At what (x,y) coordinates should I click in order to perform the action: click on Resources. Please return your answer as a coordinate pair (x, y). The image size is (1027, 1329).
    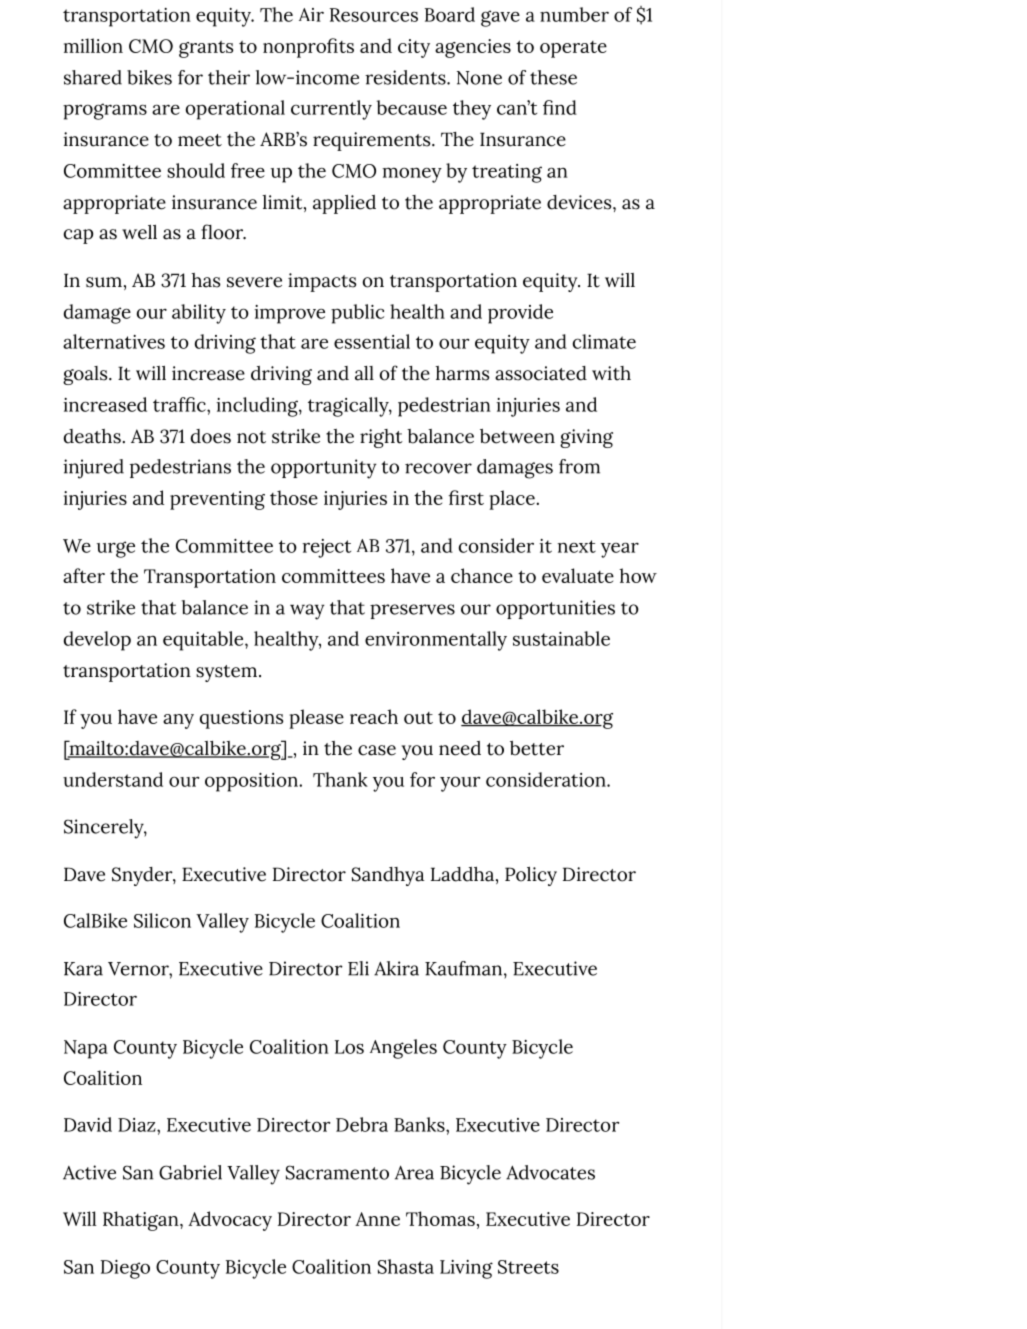
    Looking at the image, I should click on (374, 15).
